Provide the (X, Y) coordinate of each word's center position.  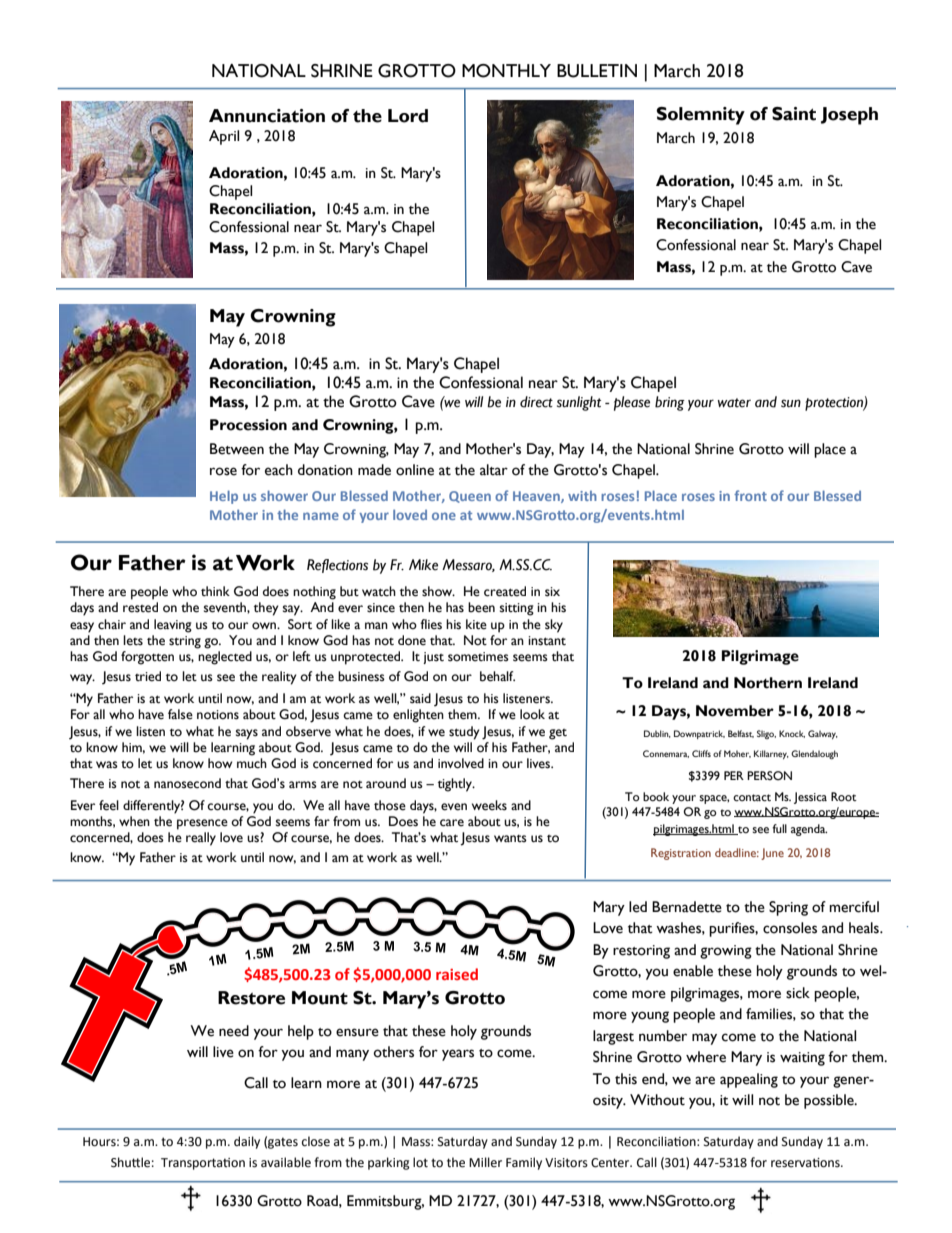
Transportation (203, 1164)
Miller (485, 1162)
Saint (794, 114)
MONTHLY (506, 71)
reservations (806, 1163)
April (224, 137)
